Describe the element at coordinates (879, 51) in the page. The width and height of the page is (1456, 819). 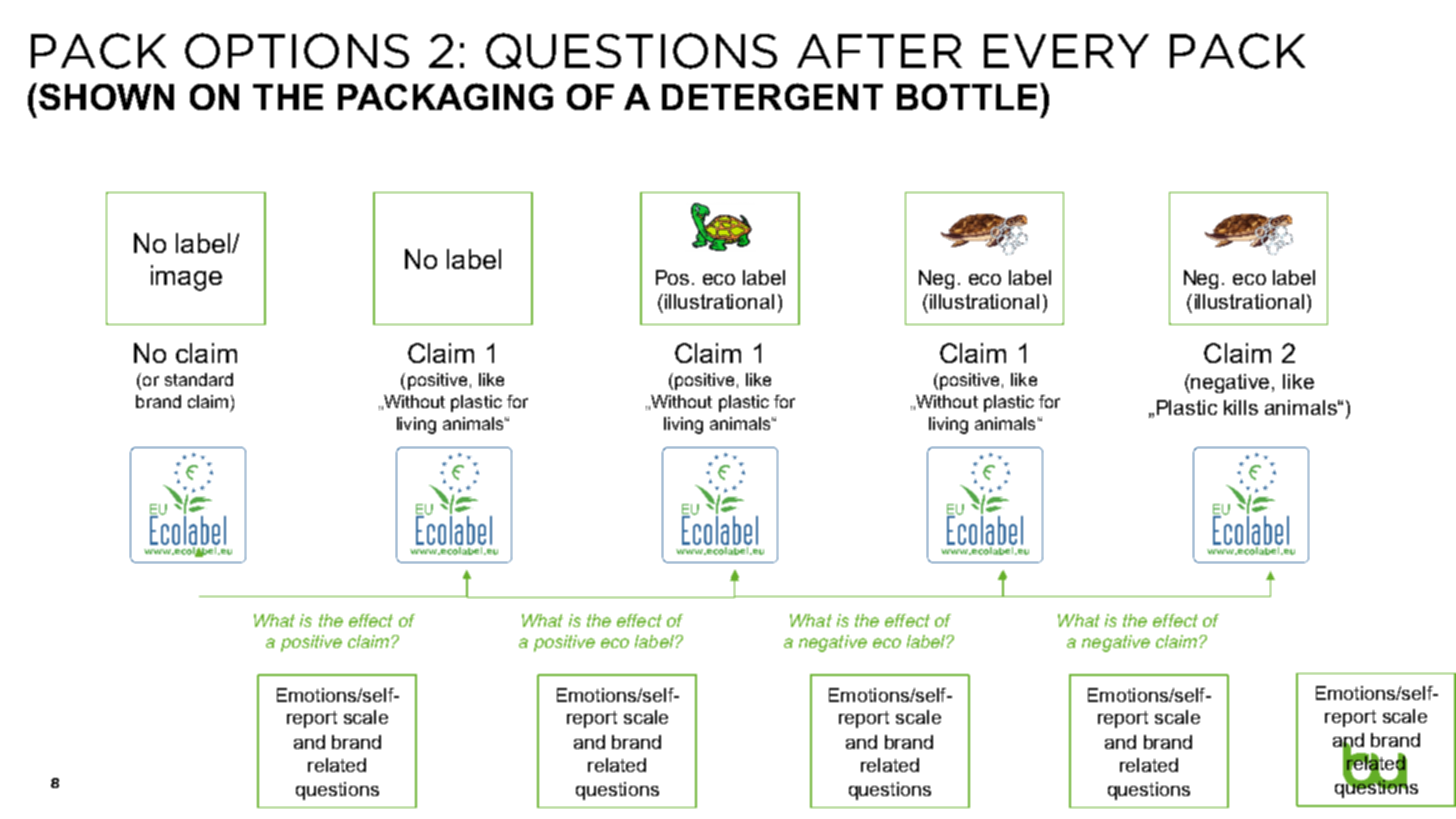
I see `AFTER` at that location.
